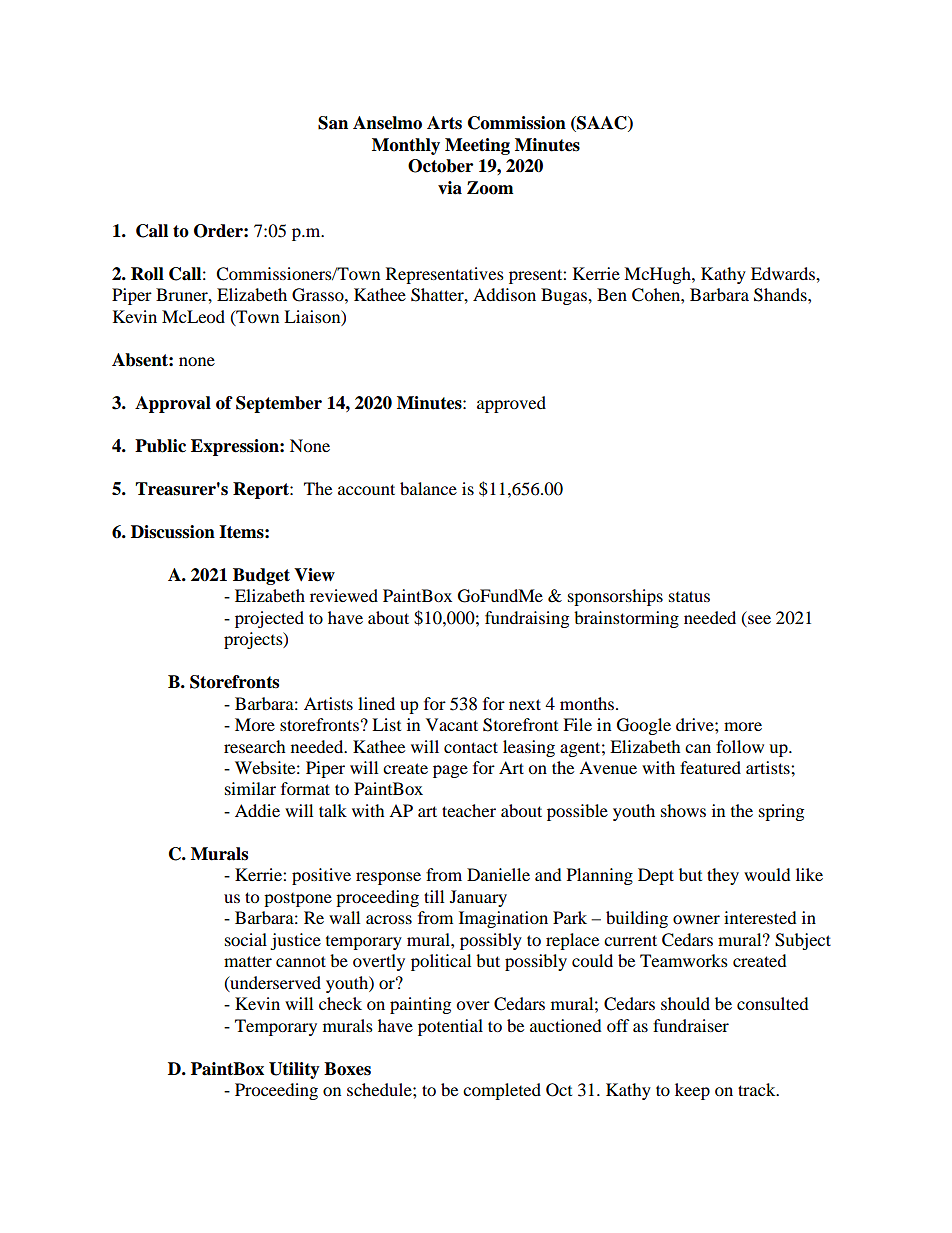 The height and width of the page is (1233, 952). Describe the element at coordinates (294, 1070) in the page. I see `Utility` at that location.
